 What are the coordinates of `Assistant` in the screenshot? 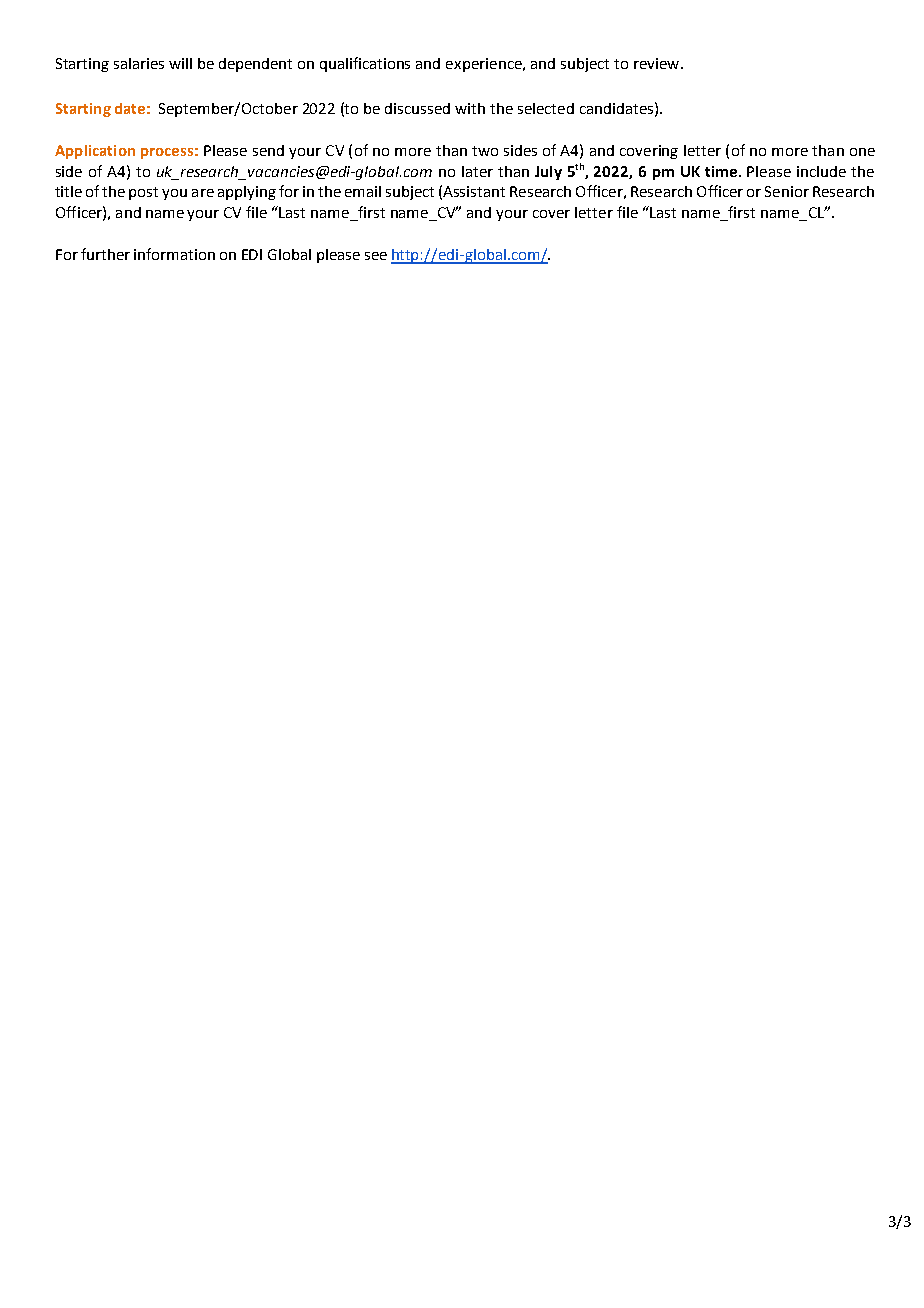 It's located at (474, 191).
